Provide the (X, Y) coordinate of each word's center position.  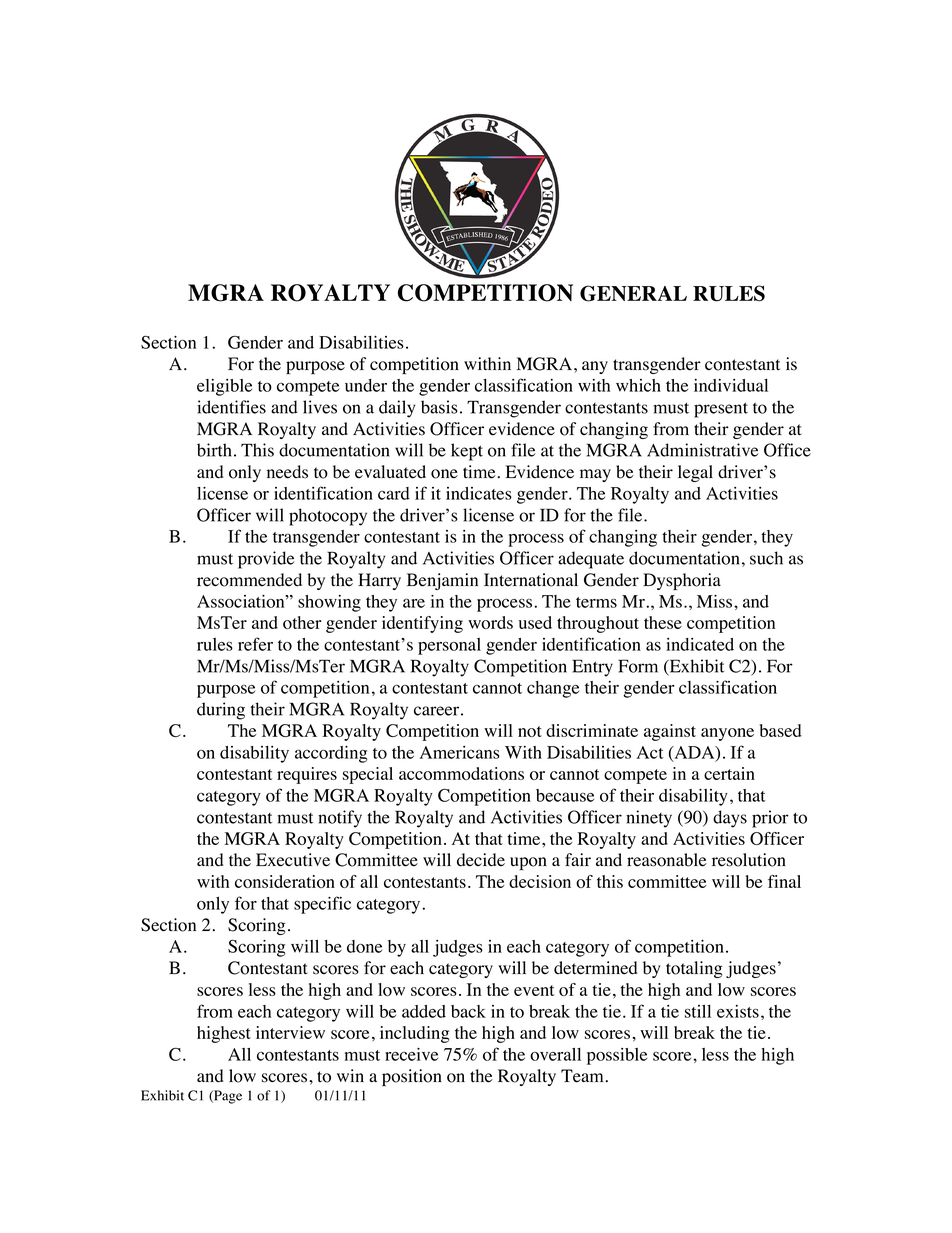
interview (290, 1032)
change (553, 689)
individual (731, 385)
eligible (224, 387)
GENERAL (633, 293)
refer (255, 644)
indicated (700, 644)
